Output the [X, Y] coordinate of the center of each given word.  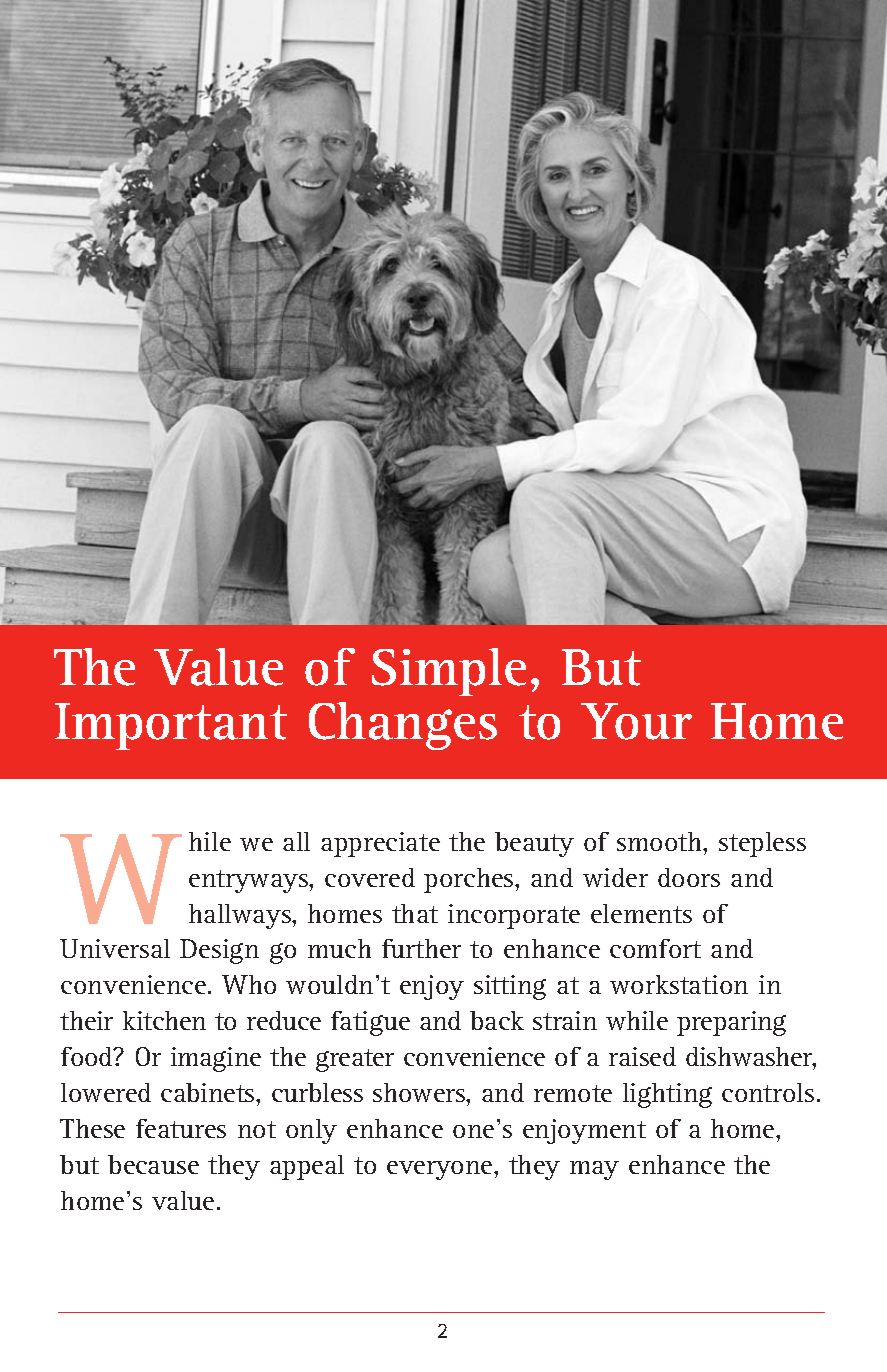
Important [171, 726]
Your [636, 721]
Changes [403, 726]
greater [355, 1060]
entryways [250, 881]
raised [642, 1056]
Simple [449, 672]
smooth [661, 841]
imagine [216, 1059]
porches [470, 880]
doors [689, 877]
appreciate [380, 844]
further [421, 948]
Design [219, 951]
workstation [679, 984]
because [153, 1164]
